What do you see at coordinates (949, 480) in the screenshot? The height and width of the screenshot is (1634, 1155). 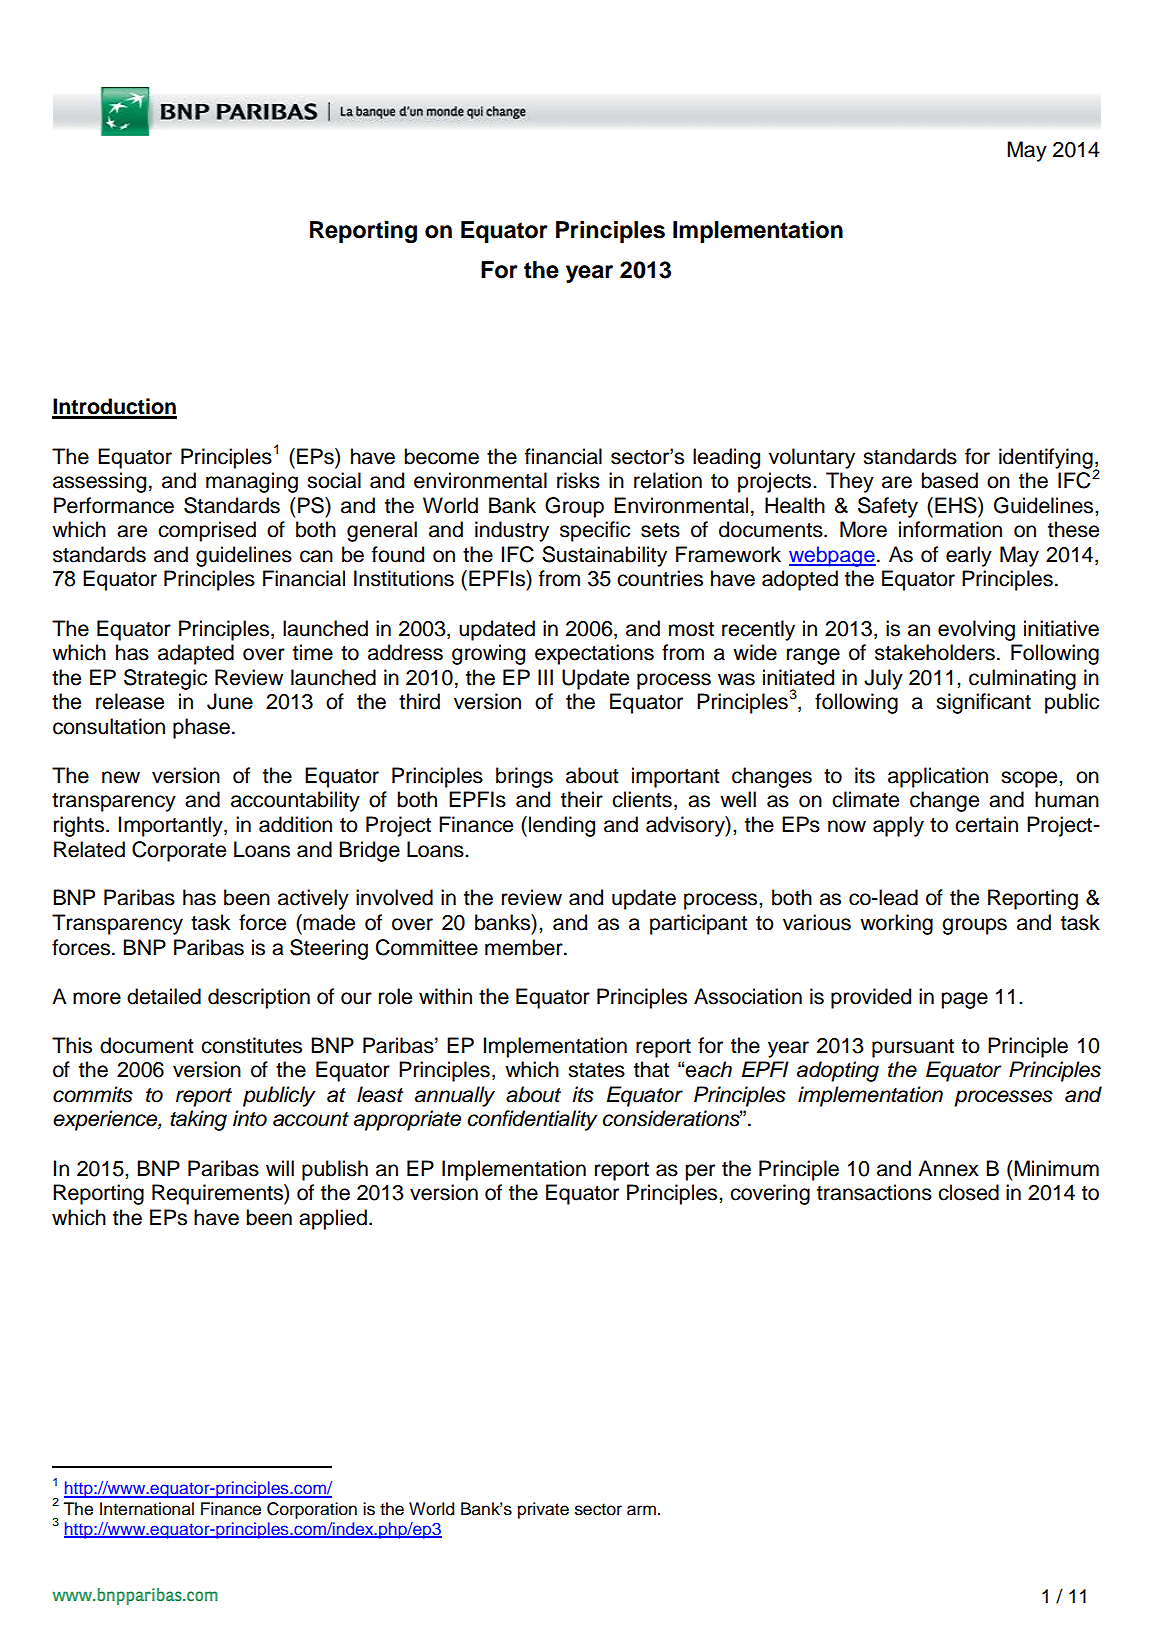 I see `based` at bounding box center [949, 480].
